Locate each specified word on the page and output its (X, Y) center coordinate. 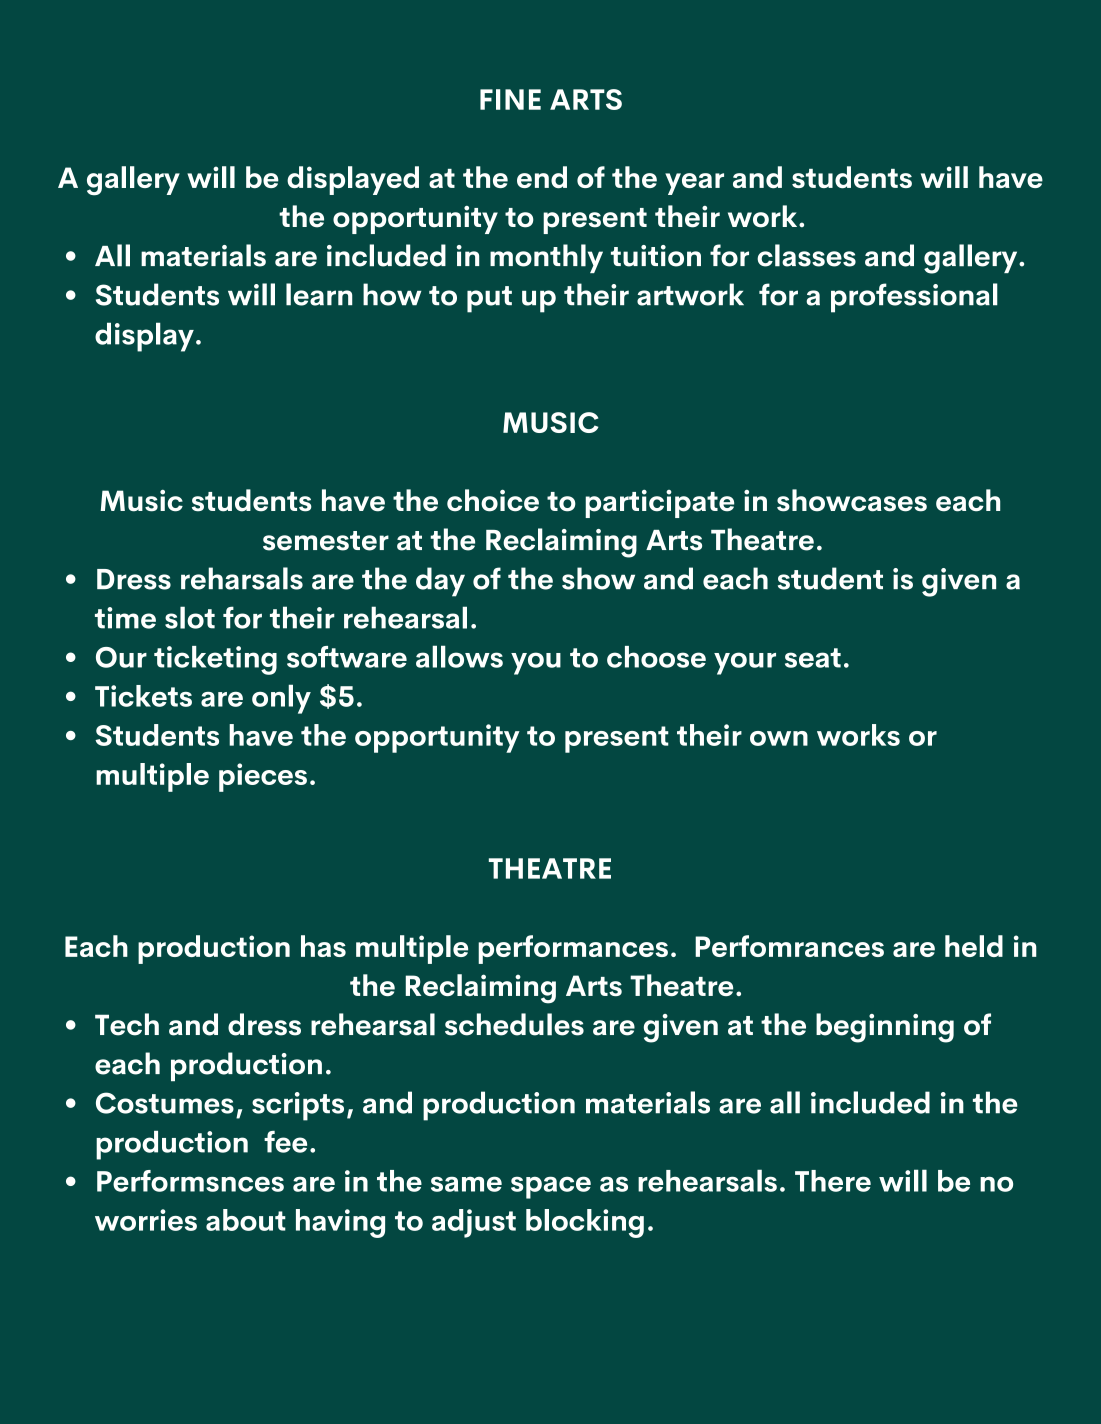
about (246, 1220)
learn (319, 294)
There (833, 1181)
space (551, 1187)
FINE (510, 99)
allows (459, 656)
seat (813, 658)
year (694, 184)
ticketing (215, 660)
